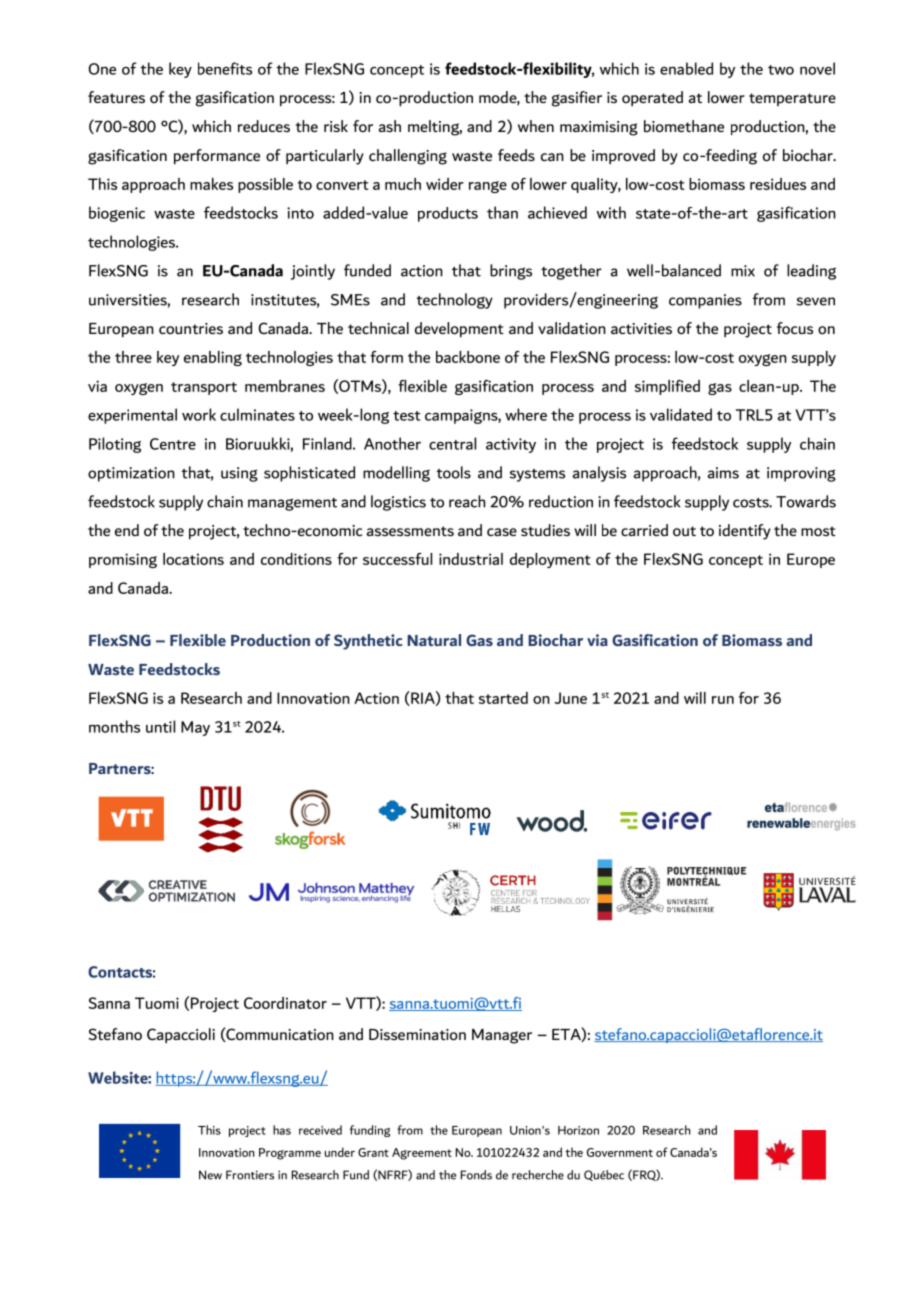 The width and height of the document is (924, 1308). What do you see at coordinates (225, 68) in the document?
I see `benefits` at bounding box center [225, 68].
